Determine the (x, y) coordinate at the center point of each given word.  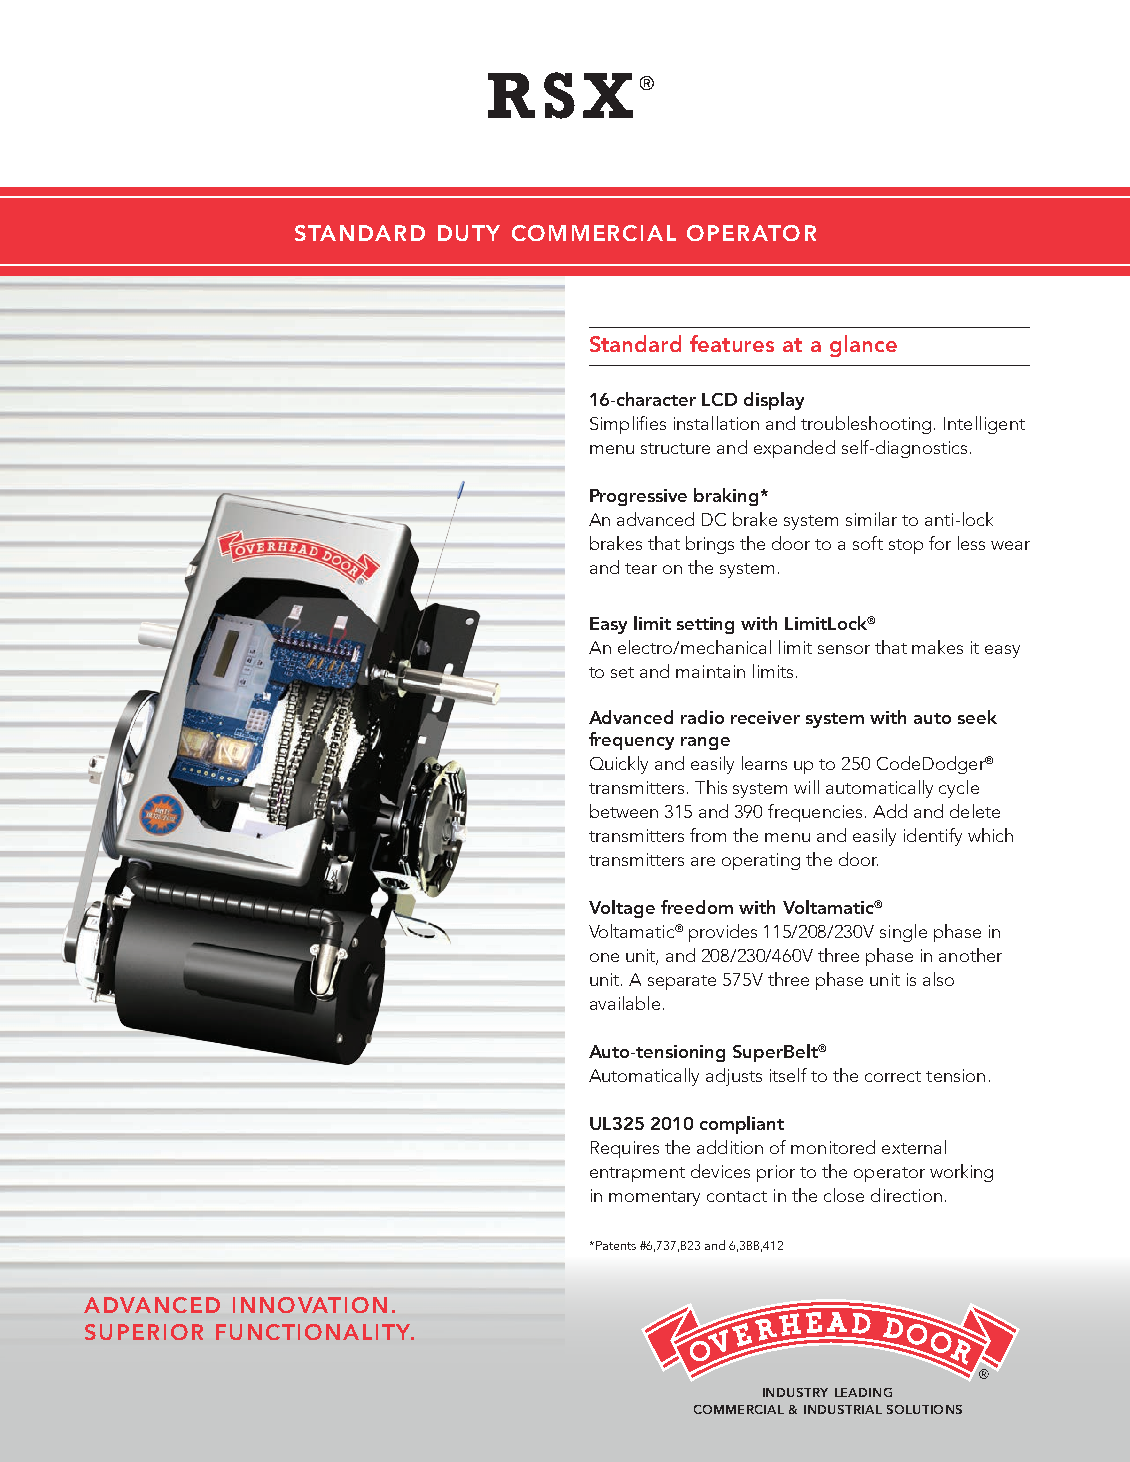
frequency (631, 741)
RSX (560, 95)
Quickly (619, 765)
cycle (959, 789)
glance (863, 346)
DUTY (469, 233)
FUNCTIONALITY (314, 1332)
